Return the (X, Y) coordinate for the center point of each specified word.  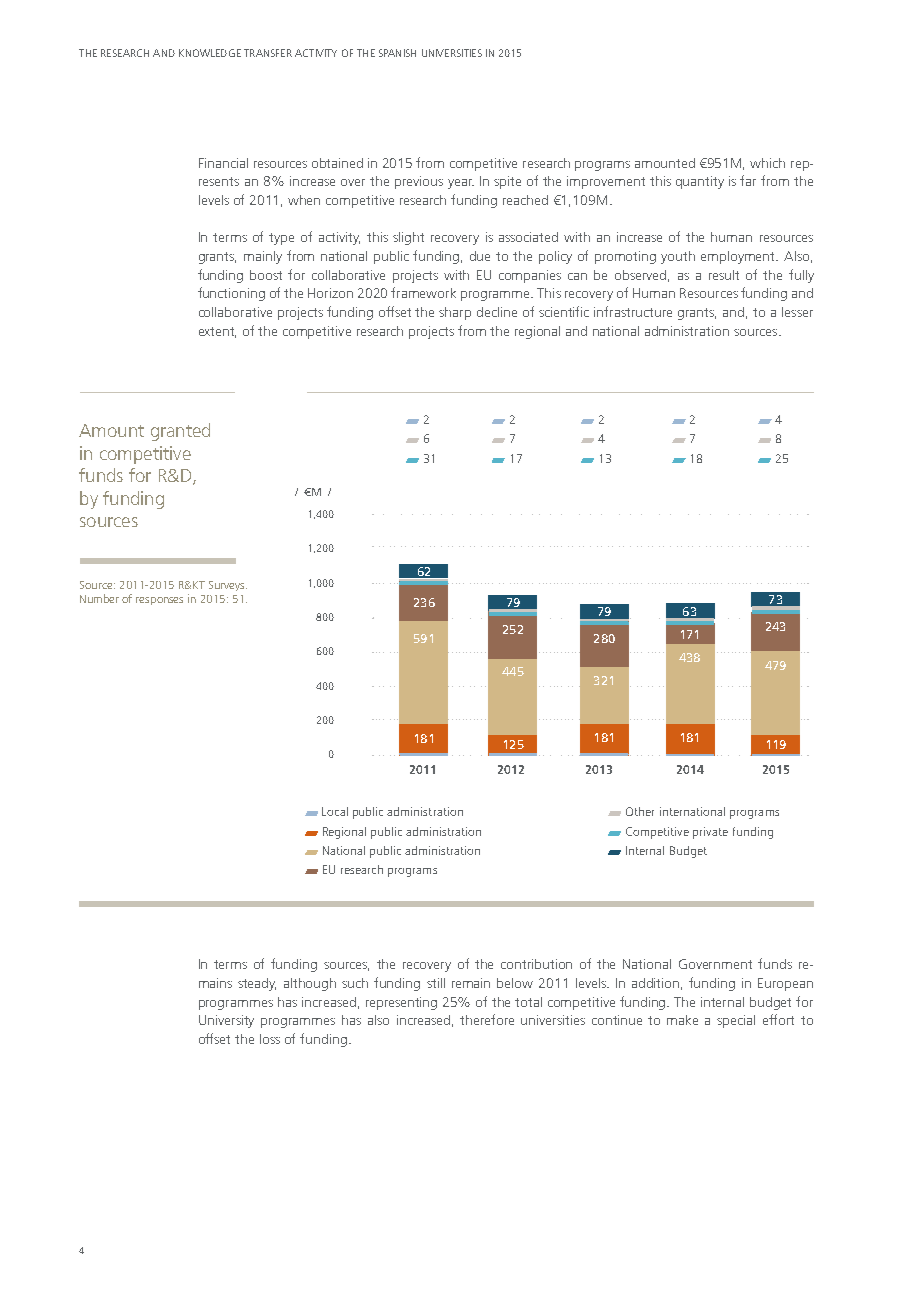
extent (217, 332)
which (767, 163)
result (724, 275)
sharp (455, 313)
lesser (797, 312)
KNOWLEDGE (210, 53)
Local (335, 811)
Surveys (228, 586)
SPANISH (397, 53)
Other (640, 811)
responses (159, 601)
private (710, 833)
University (226, 1021)
